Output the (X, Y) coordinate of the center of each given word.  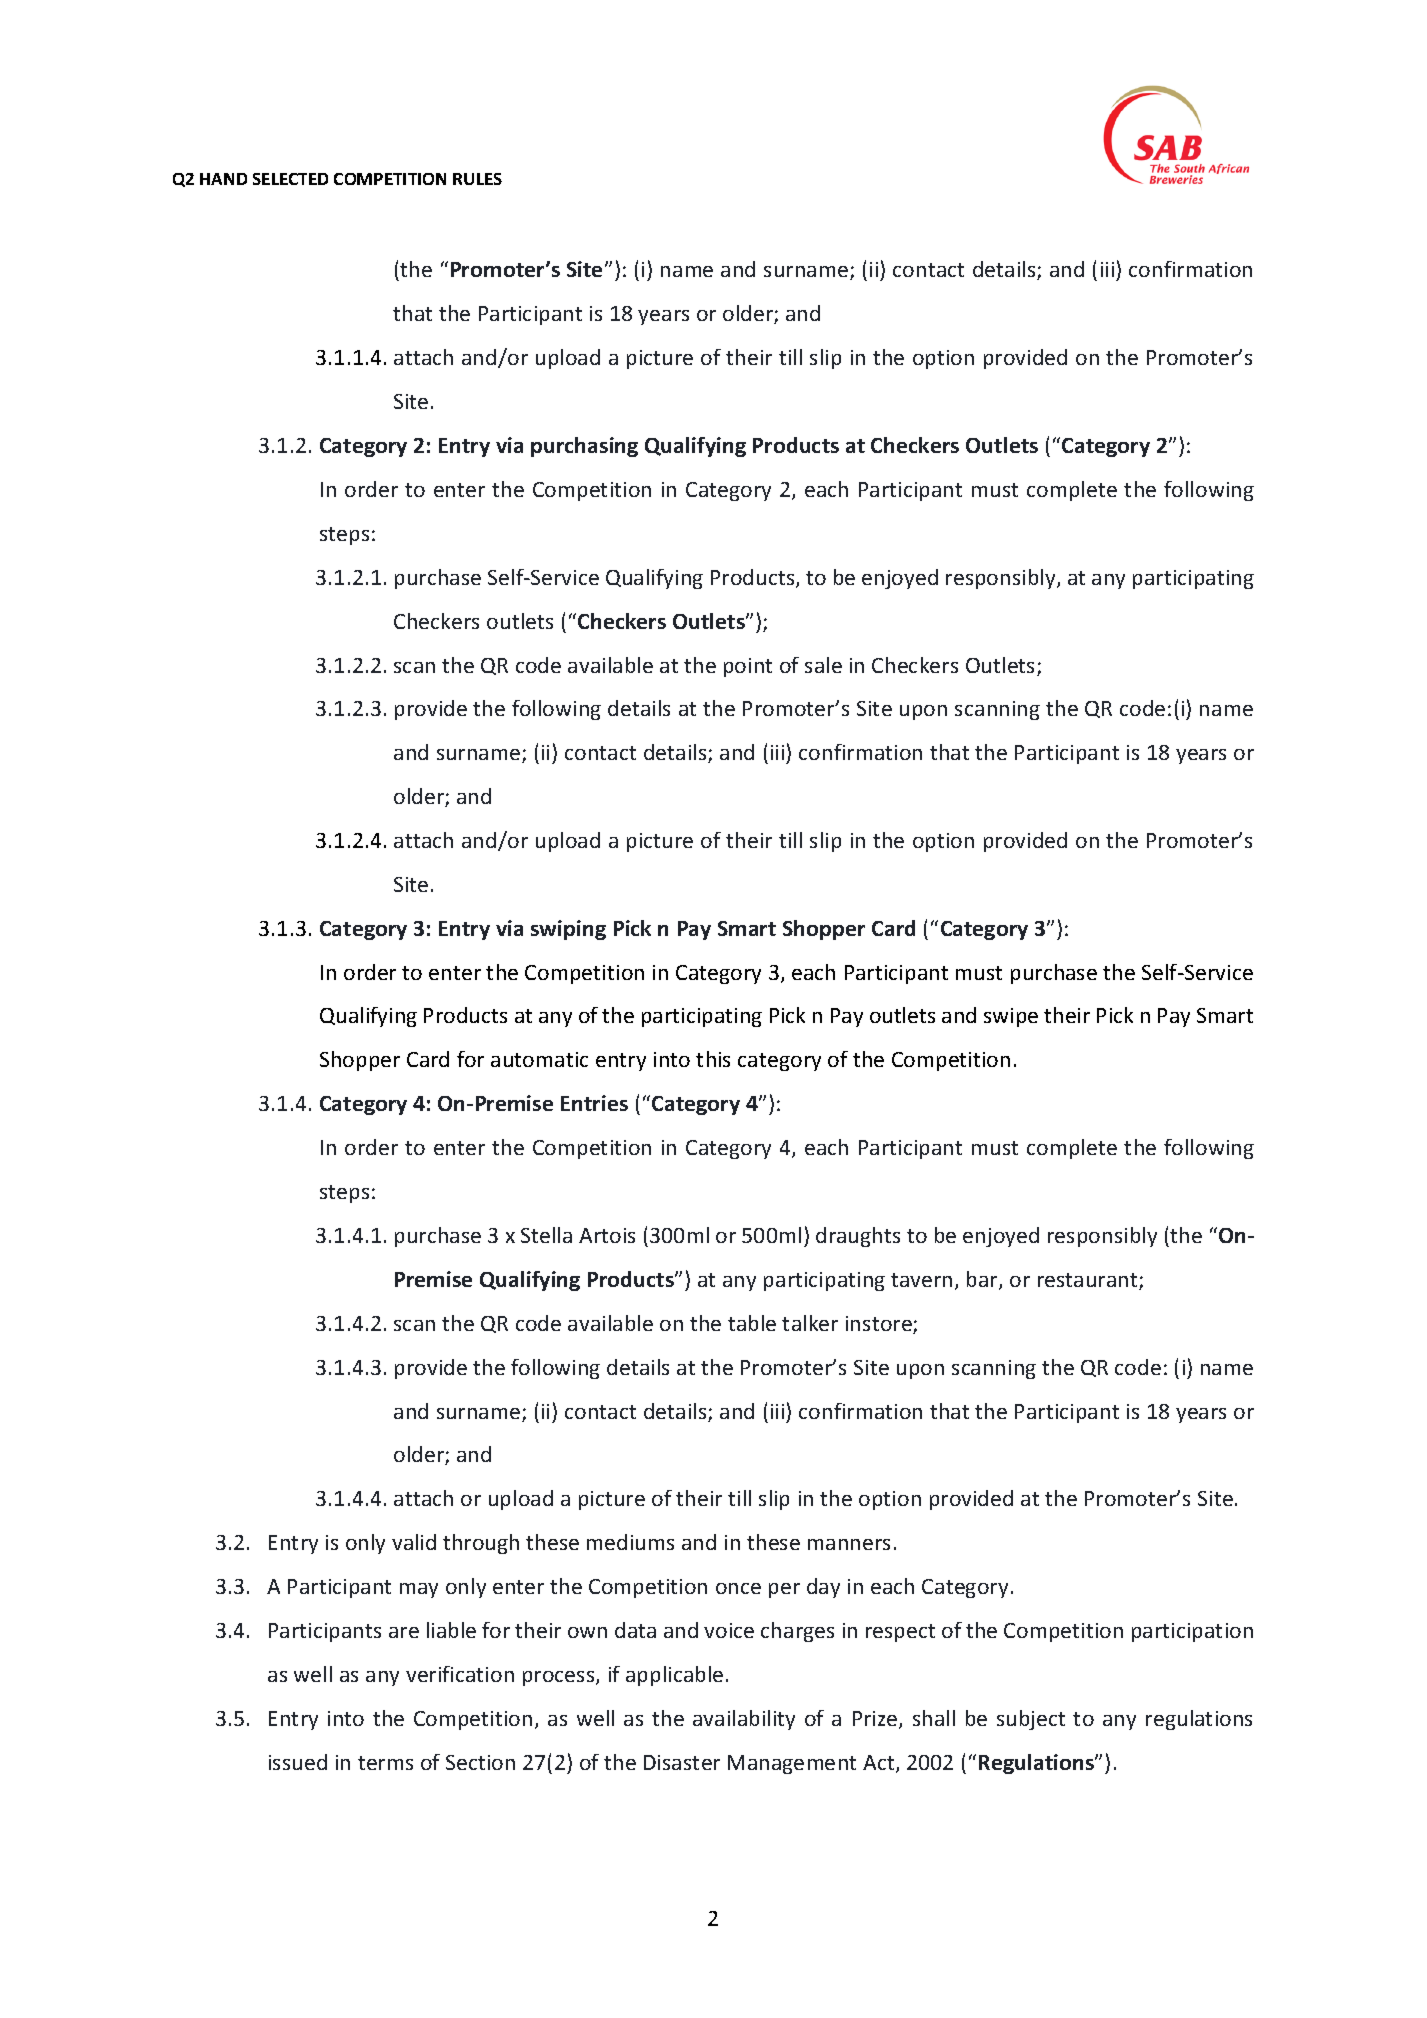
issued (298, 1762)
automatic (539, 1059)
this (713, 1059)
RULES (477, 179)
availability (744, 1720)
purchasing (584, 447)
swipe (1011, 1017)
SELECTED (290, 179)
